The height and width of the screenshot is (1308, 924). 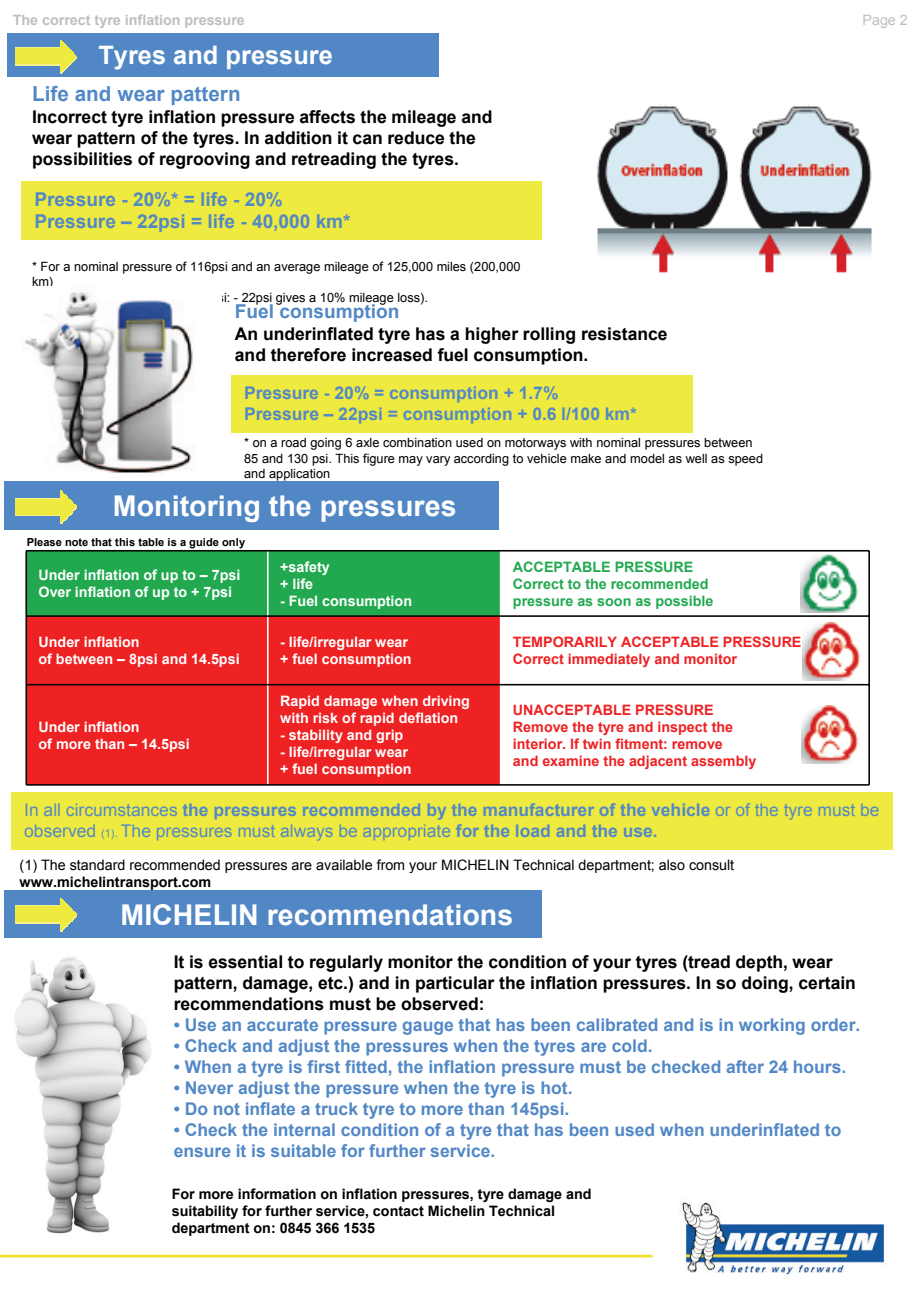 What do you see at coordinates (97, 865) in the screenshot?
I see `standard` at bounding box center [97, 865].
